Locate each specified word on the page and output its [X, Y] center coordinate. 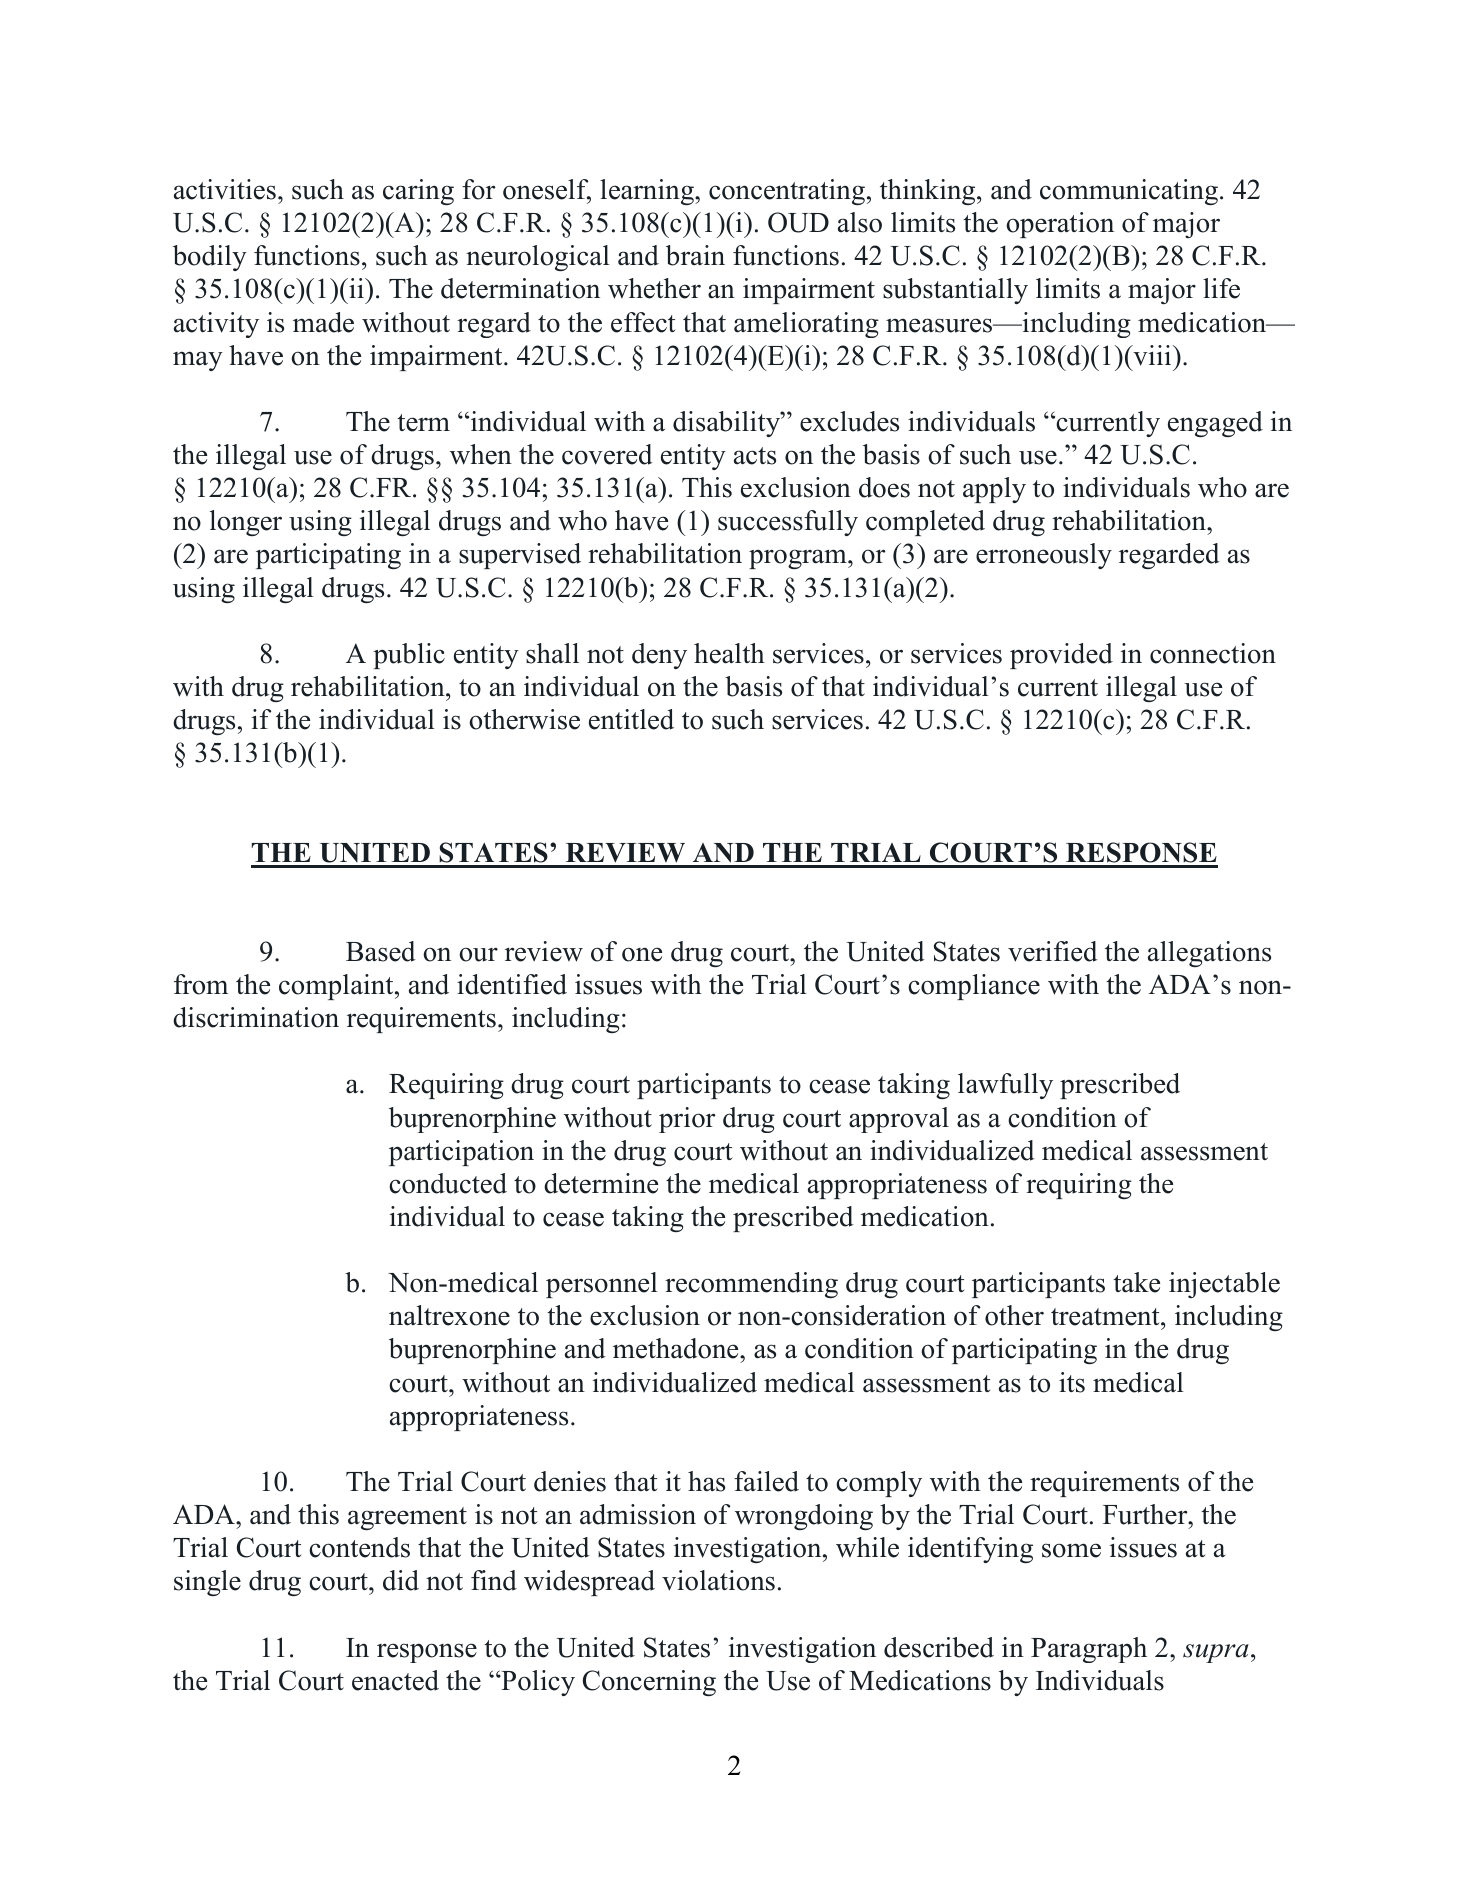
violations [718, 1580]
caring [418, 192]
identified [512, 984]
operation [1060, 225]
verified [1053, 951]
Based [381, 951]
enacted [395, 1680]
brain [695, 255]
